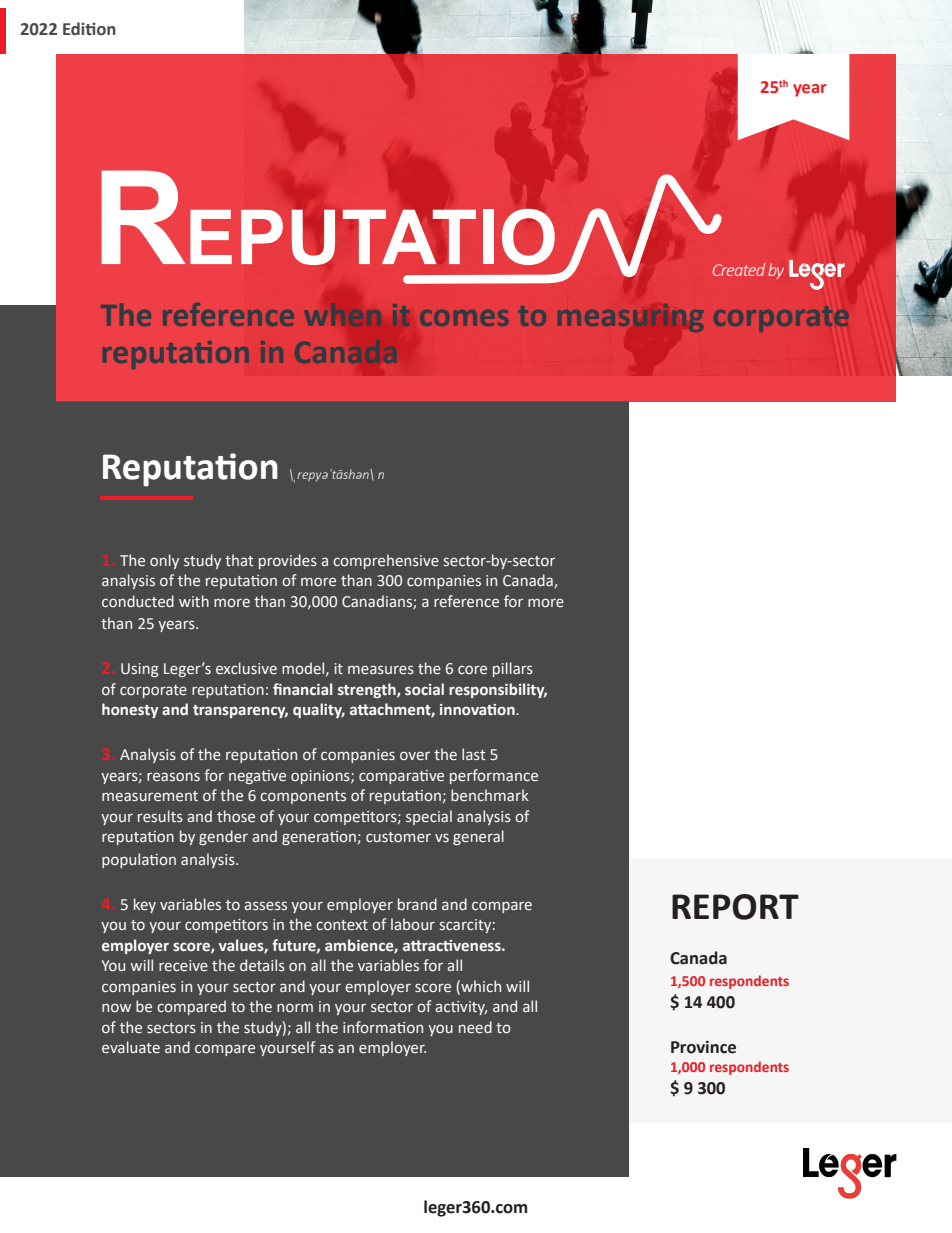 This page has height=1233, width=952. I want to click on comes, so click(464, 318).
